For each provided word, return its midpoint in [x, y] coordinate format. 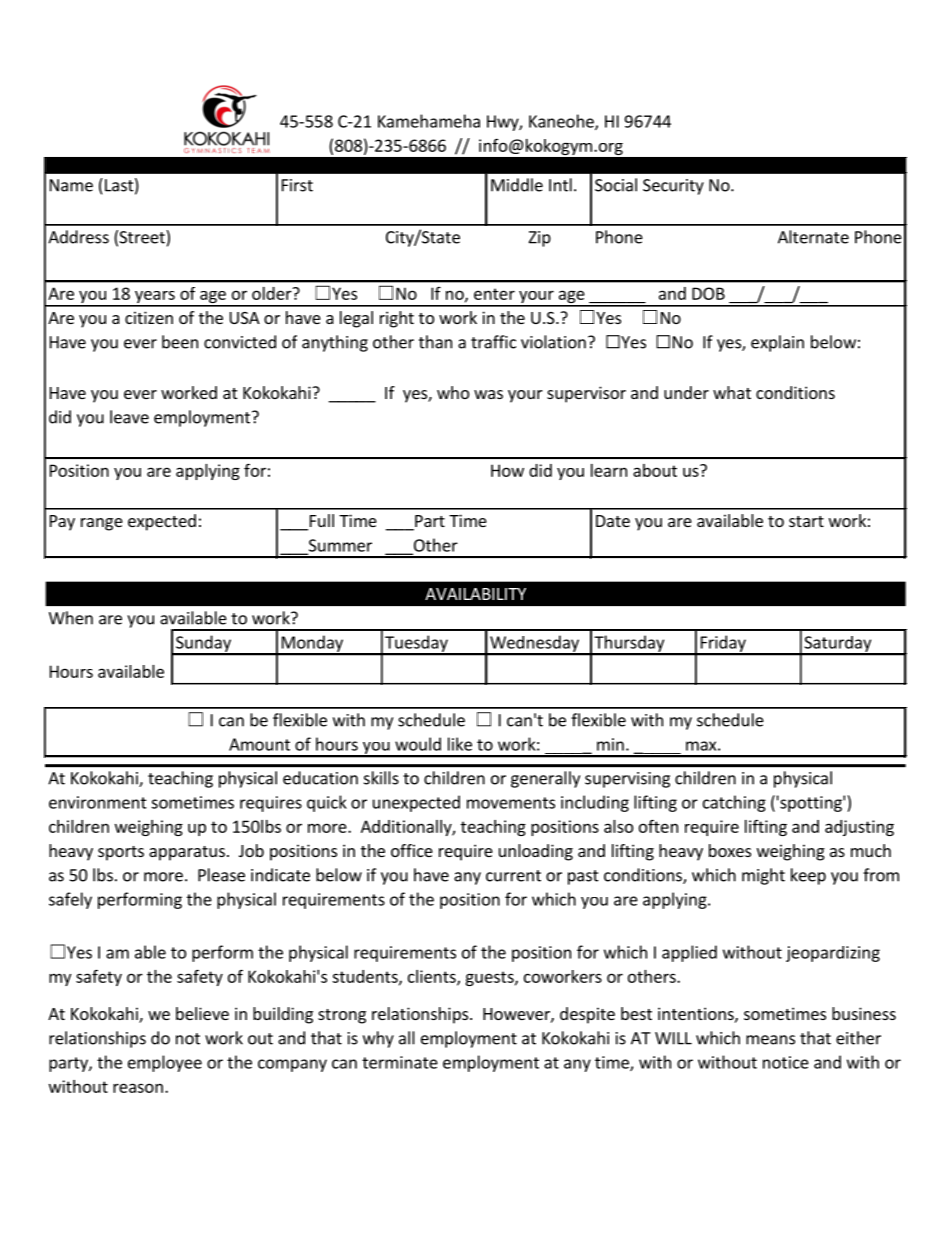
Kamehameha [429, 121]
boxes [730, 850]
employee [165, 1063]
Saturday [838, 645]
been [180, 342]
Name [71, 185]
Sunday [203, 644]
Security [673, 187]
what [732, 392]
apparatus [187, 853]
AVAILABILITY [475, 594]
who [453, 392]
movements [511, 803]
